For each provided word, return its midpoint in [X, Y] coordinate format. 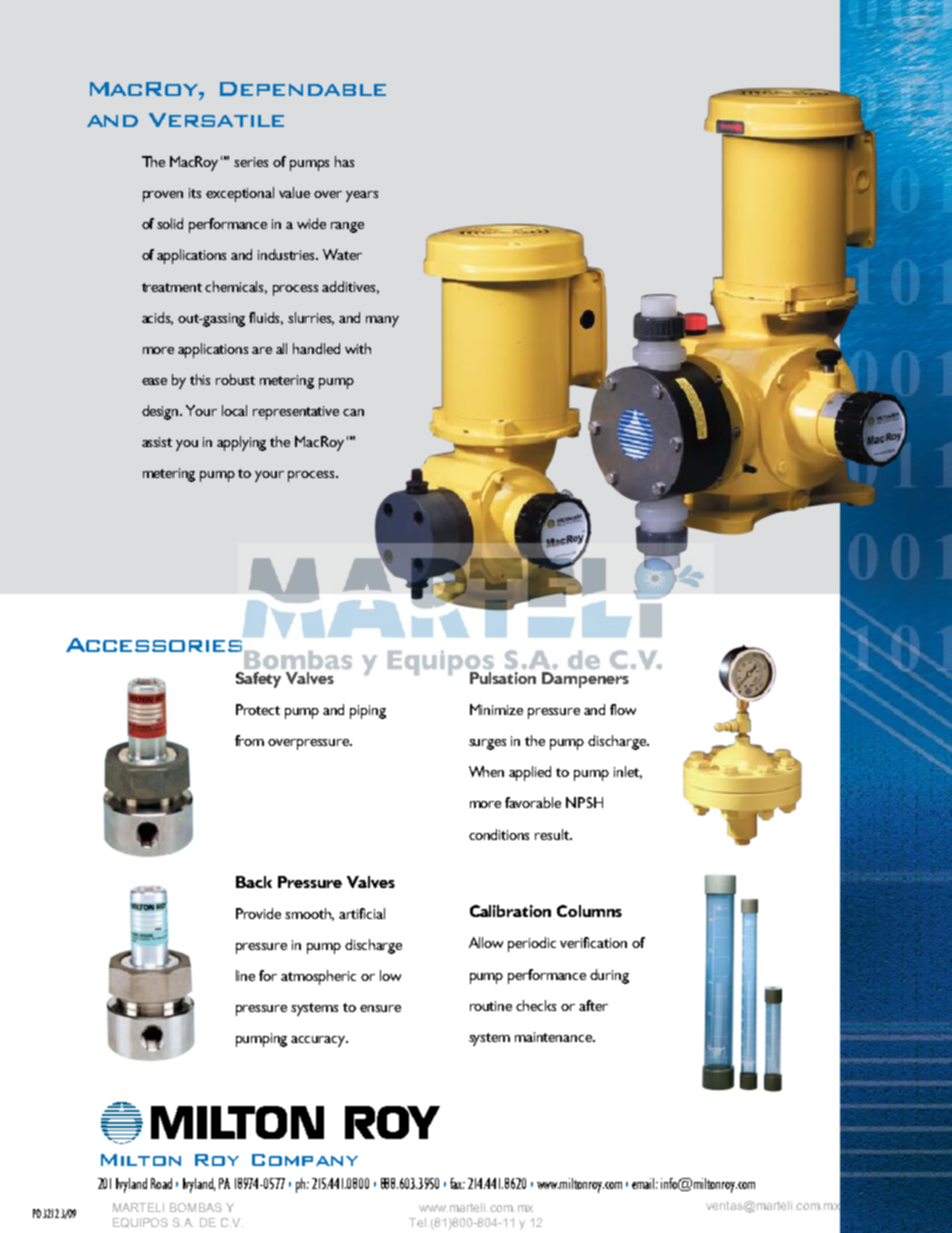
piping [368, 712]
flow [623, 709]
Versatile [216, 120]
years [362, 196]
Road [161, 1183]
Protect [258, 709]
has [344, 161]
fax [457, 1183]
